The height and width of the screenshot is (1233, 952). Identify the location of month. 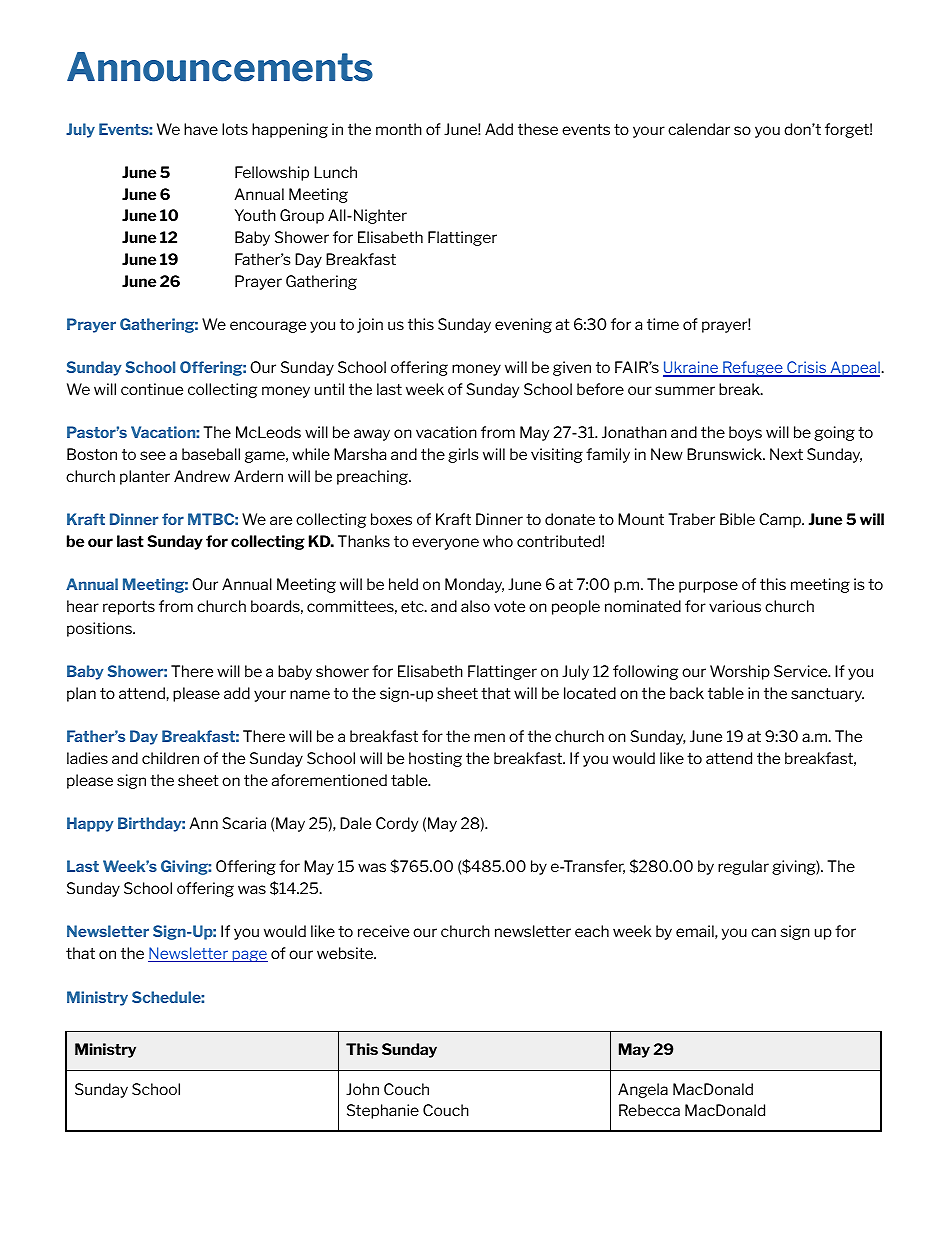
(399, 129).
